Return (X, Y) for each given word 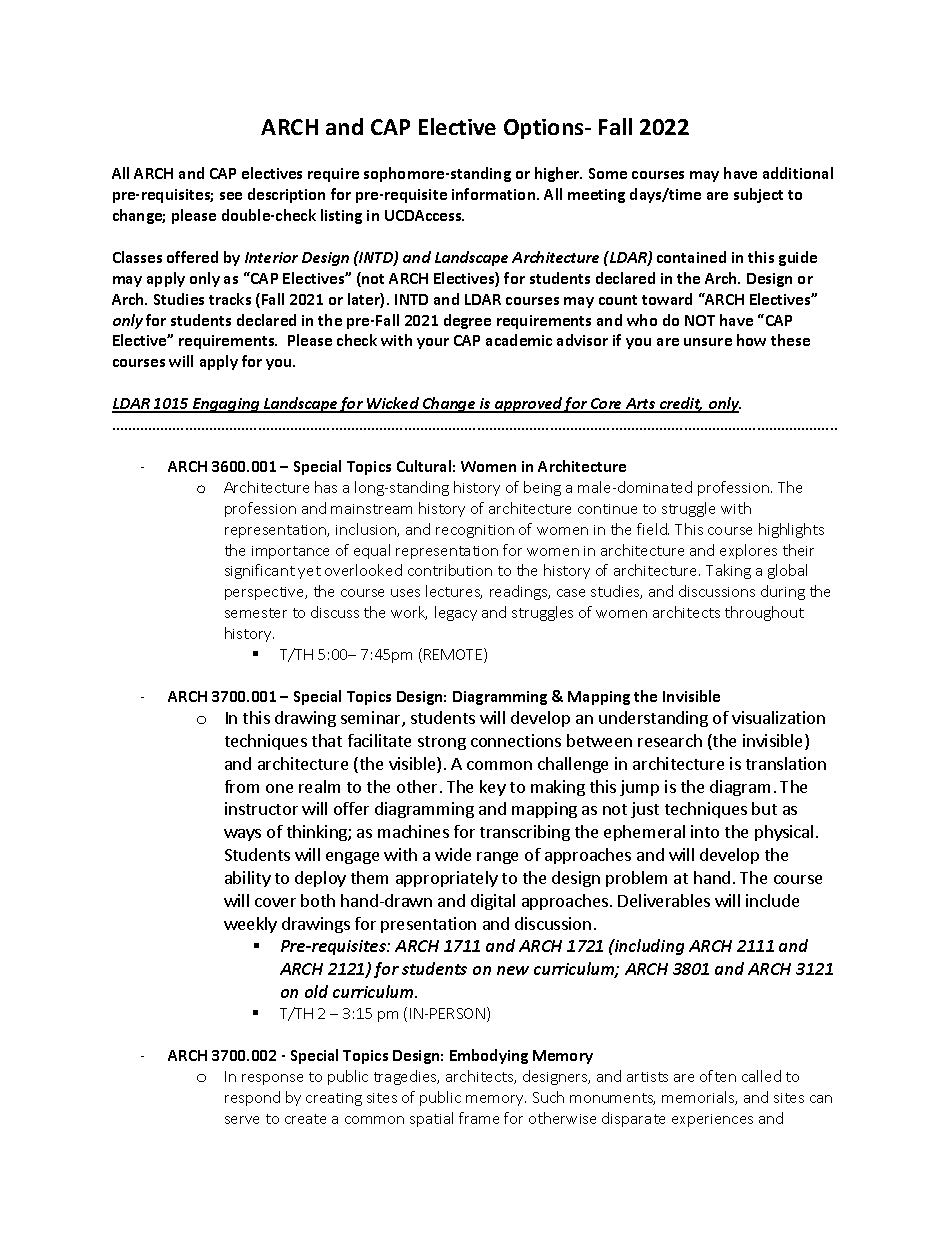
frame (479, 1118)
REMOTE (454, 655)
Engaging (226, 405)
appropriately (447, 879)
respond (252, 1098)
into (705, 831)
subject (758, 195)
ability (248, 879)
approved (528, 405)
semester (256, 613)
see (231, 196)
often (718, 1076)
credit (680, 404)
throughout (764, 613)
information (495, 194)
